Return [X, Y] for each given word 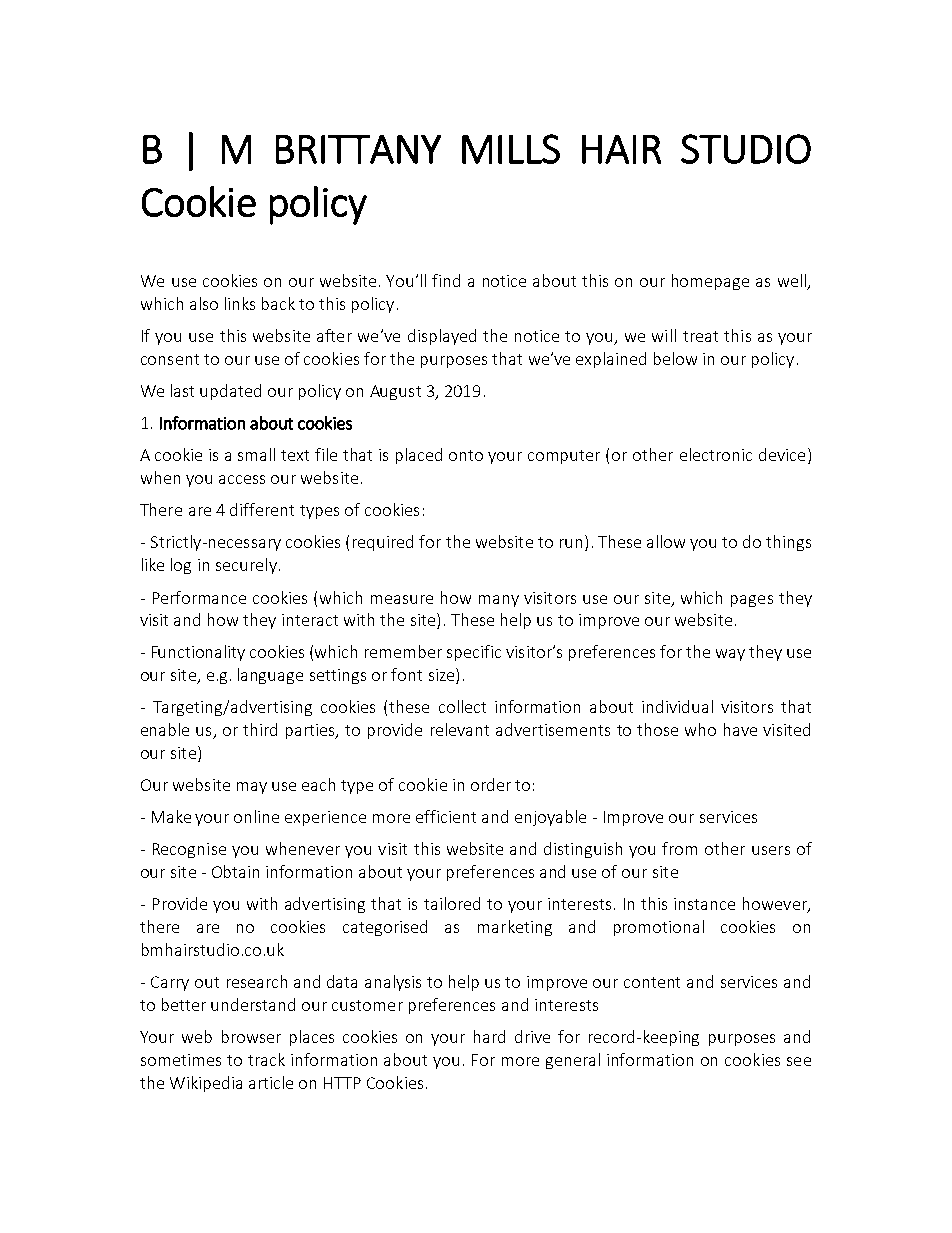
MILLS [511, 149]
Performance [199, 597]
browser [251, 1036]
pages [752, 601]
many [499, 601]
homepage [710, 282]
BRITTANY [358, 149]
